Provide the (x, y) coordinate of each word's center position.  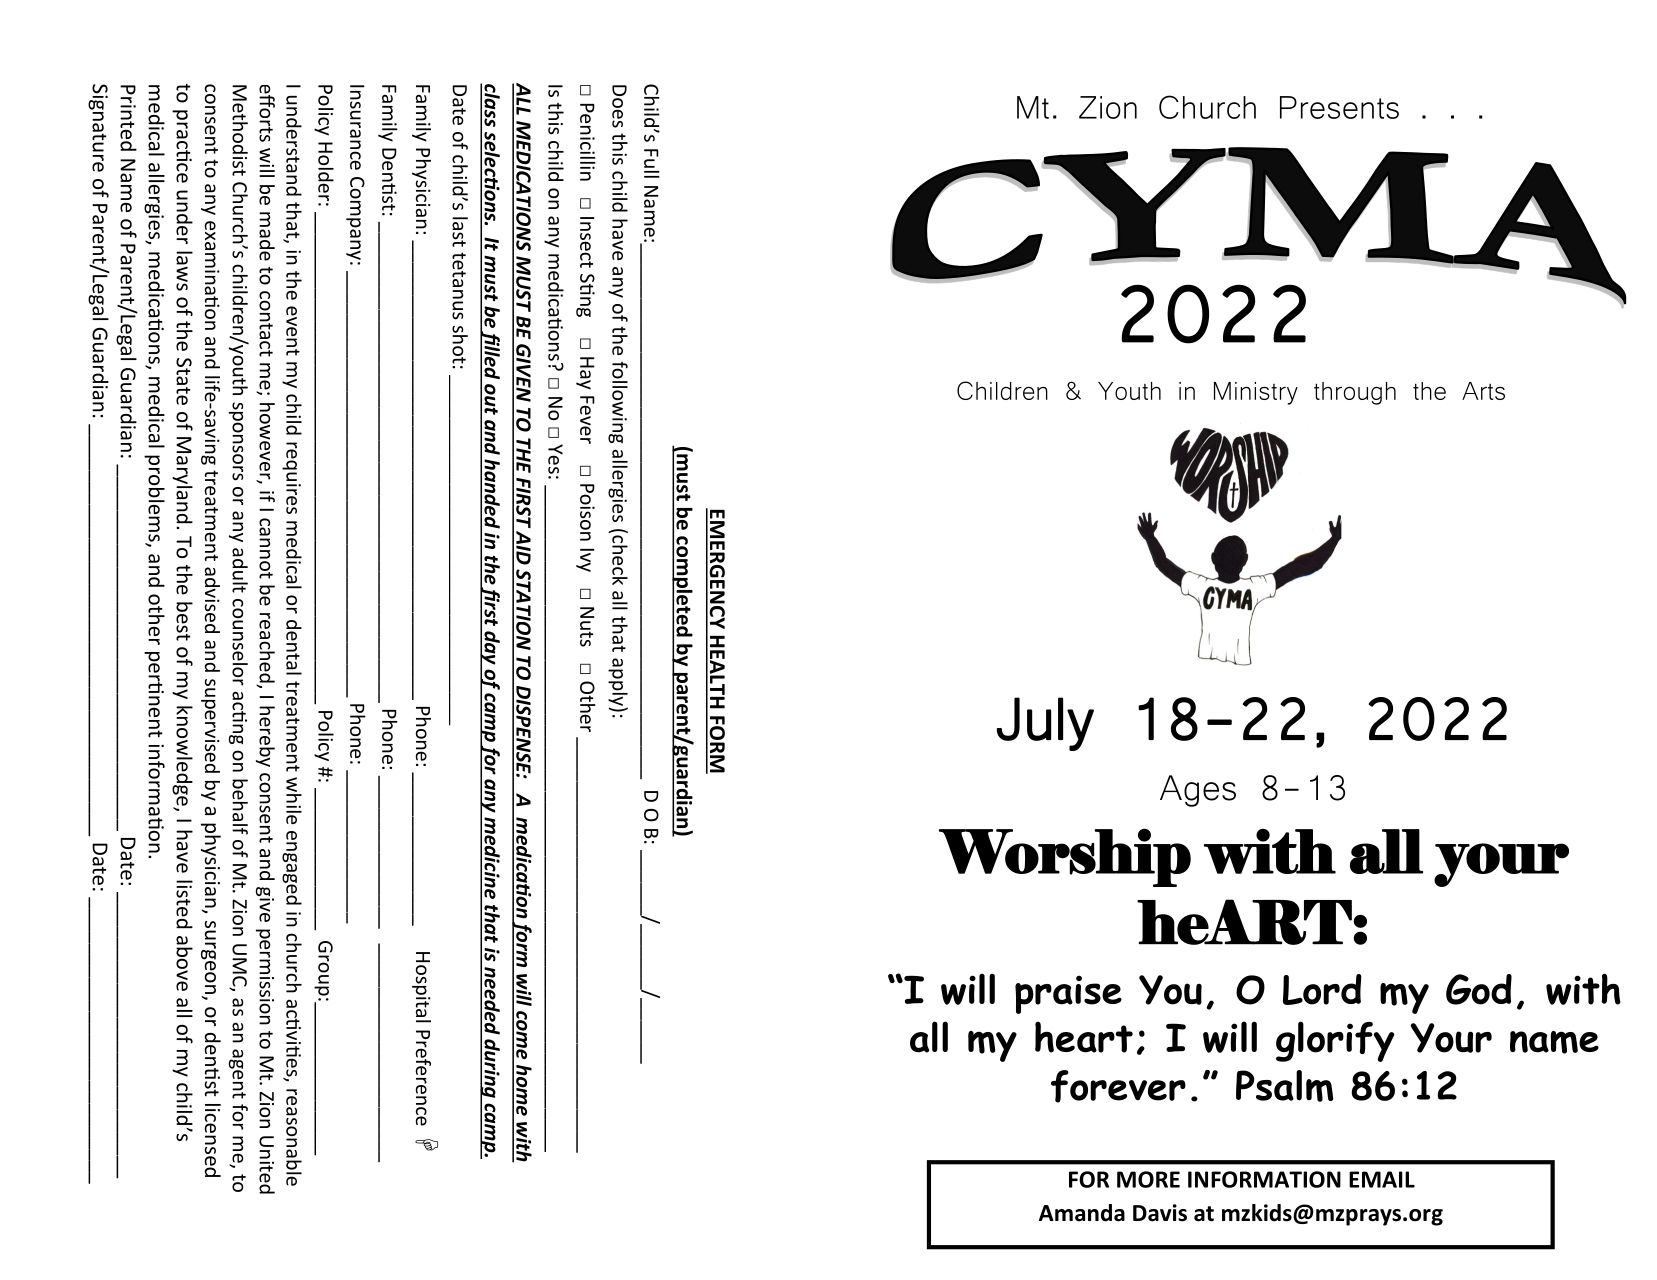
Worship (1065, 858)
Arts (1483, 391)
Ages (1198, 791)
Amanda (1082, 1213)
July (1045, 724)
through (1355, 393)
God (1479, 989)
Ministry (1256, 393)
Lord (1322, 989)
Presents (1339, 107)
